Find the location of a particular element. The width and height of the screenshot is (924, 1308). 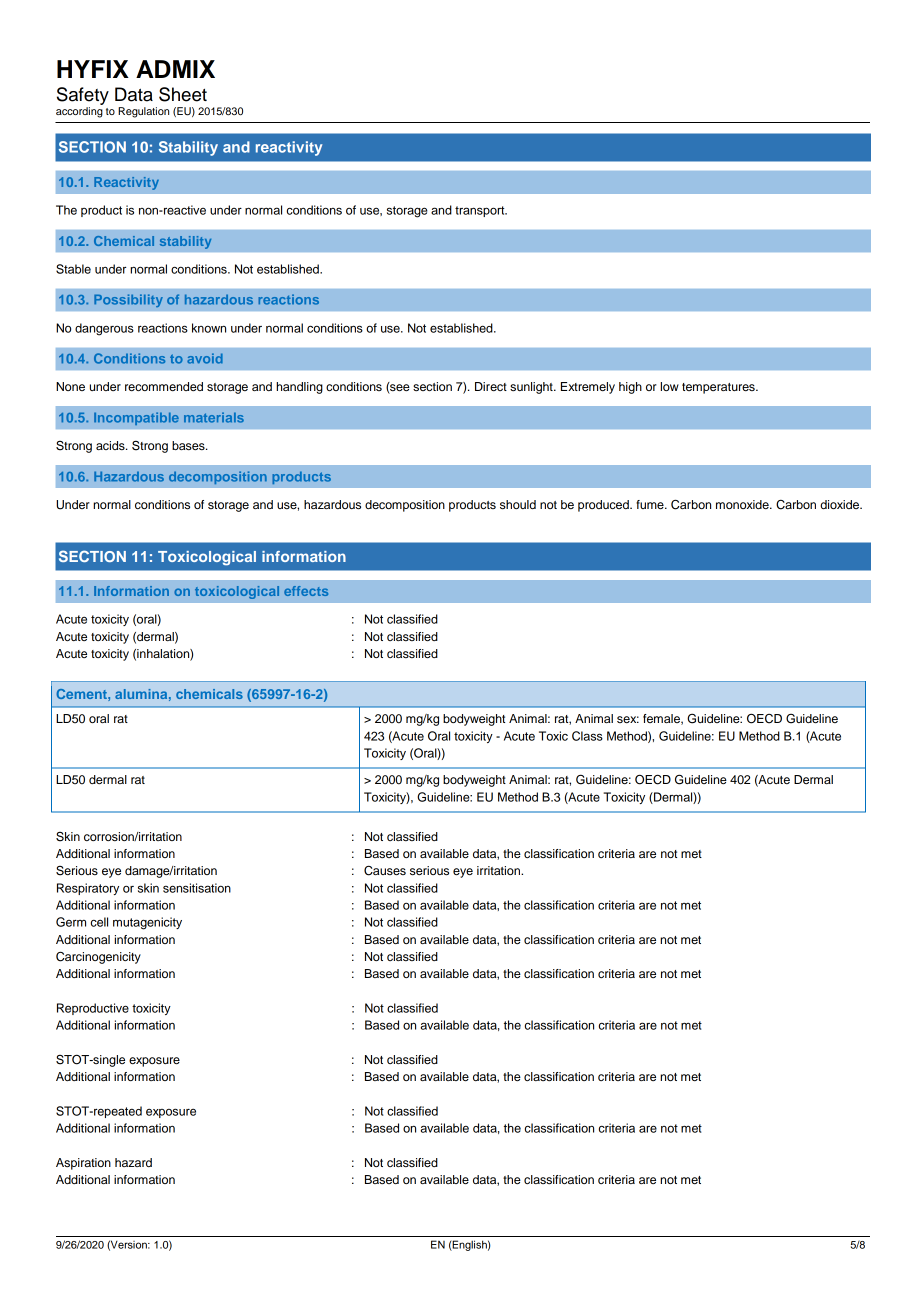

monoxide is located at coordinates (743, 504).
